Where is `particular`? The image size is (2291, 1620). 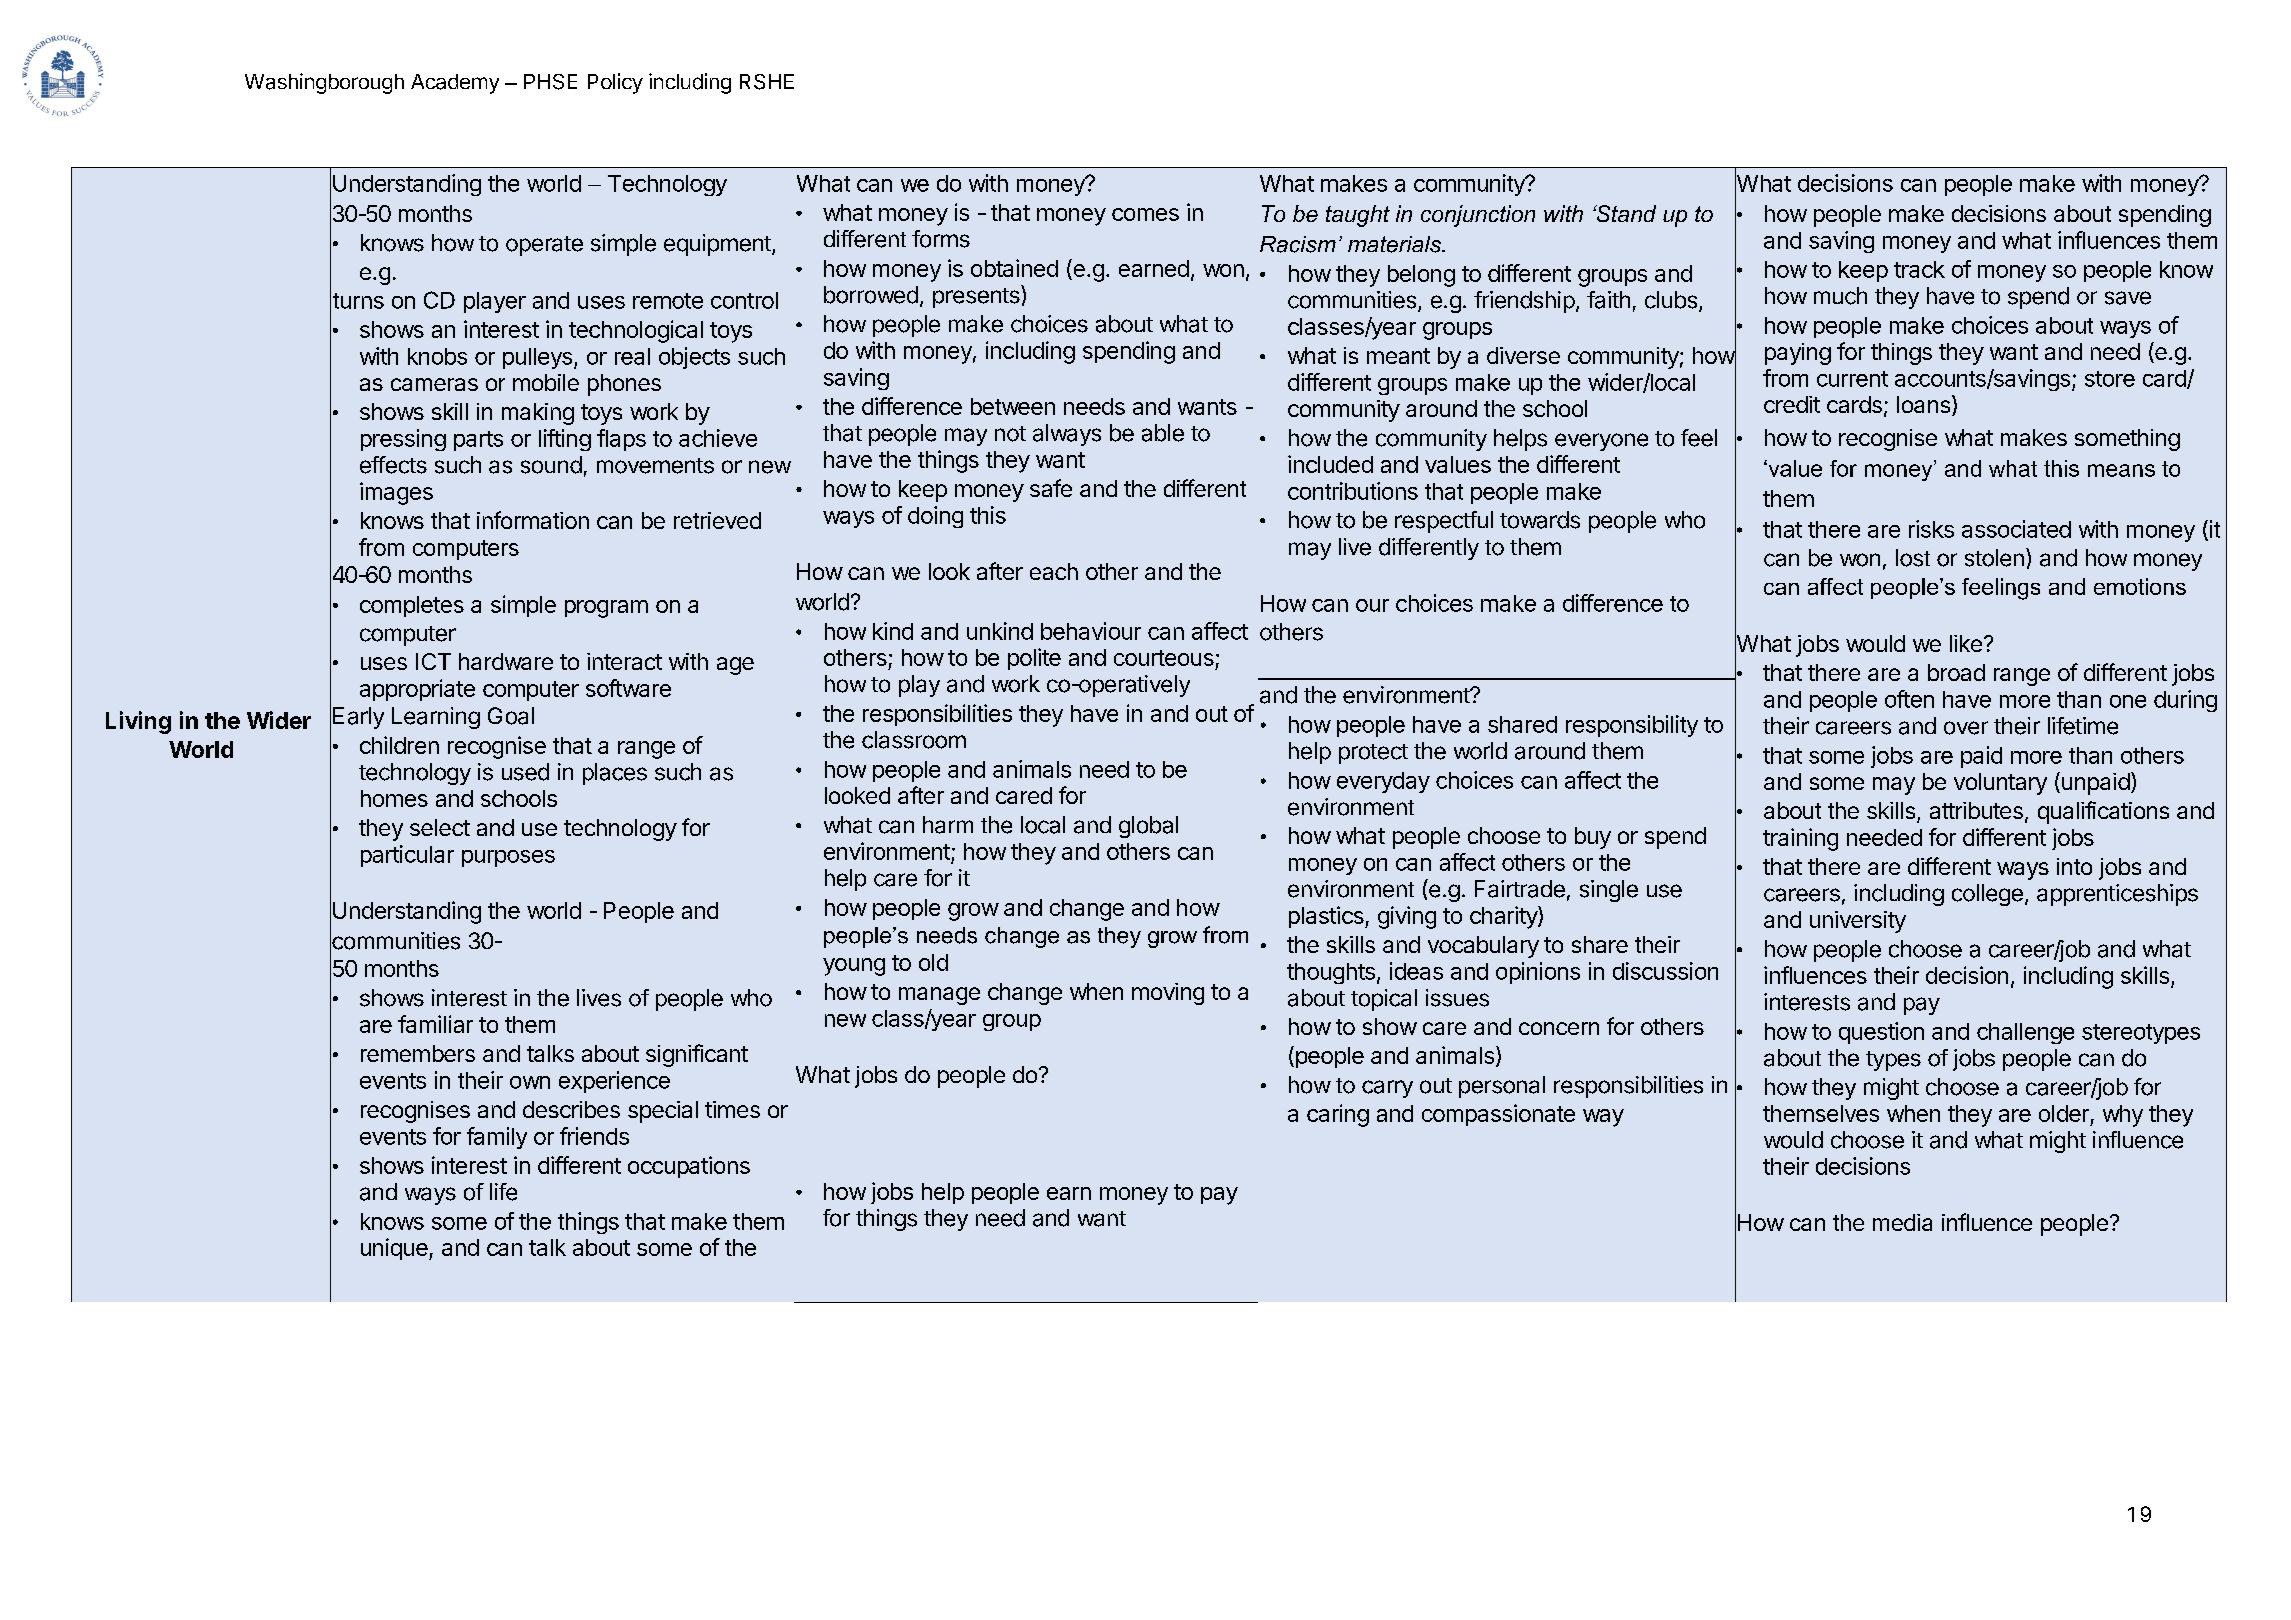
particular is located at coordinates (407, 856).
